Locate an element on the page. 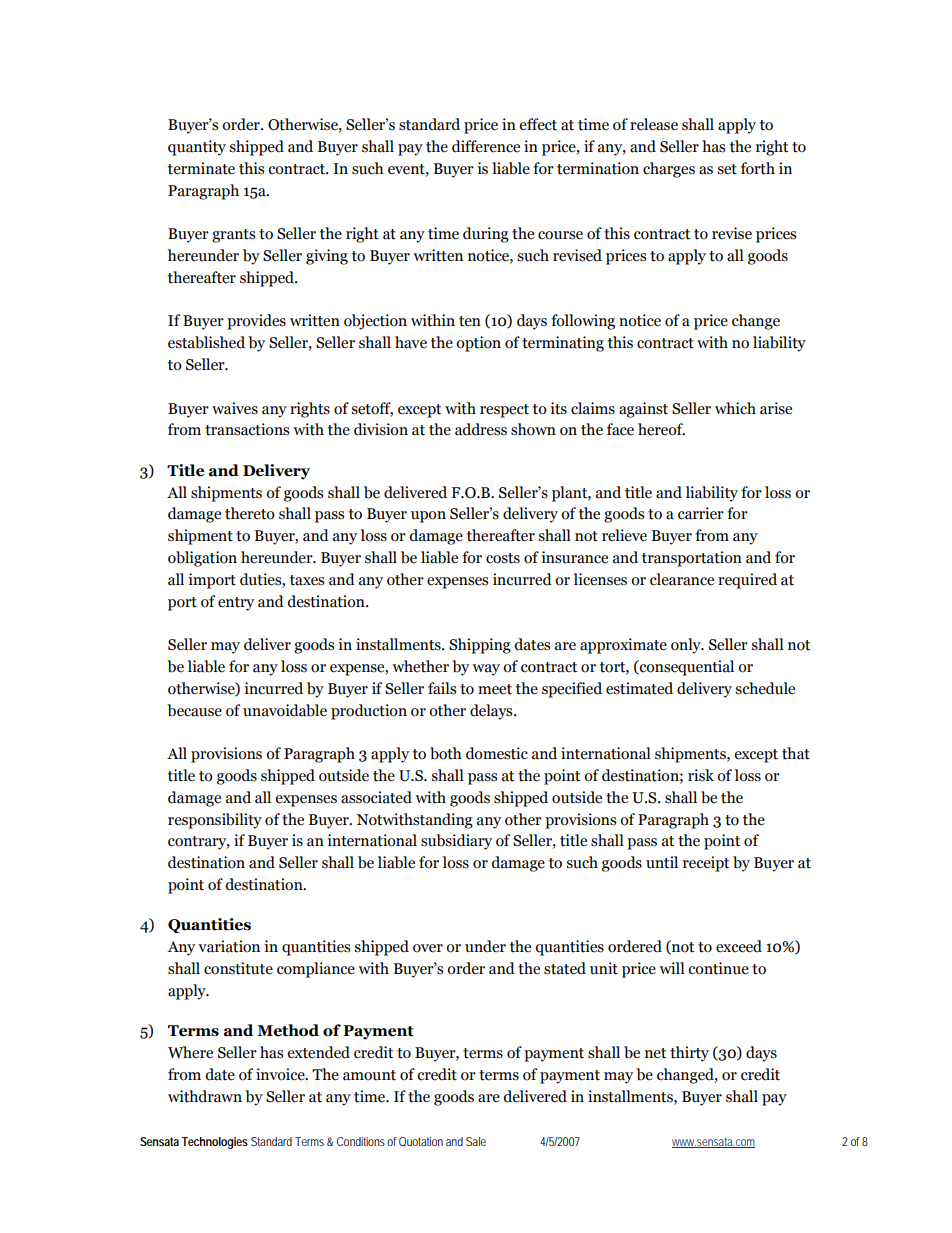 The image size is (952, 1233). subsidiary is located at coordinates (456, 842).
